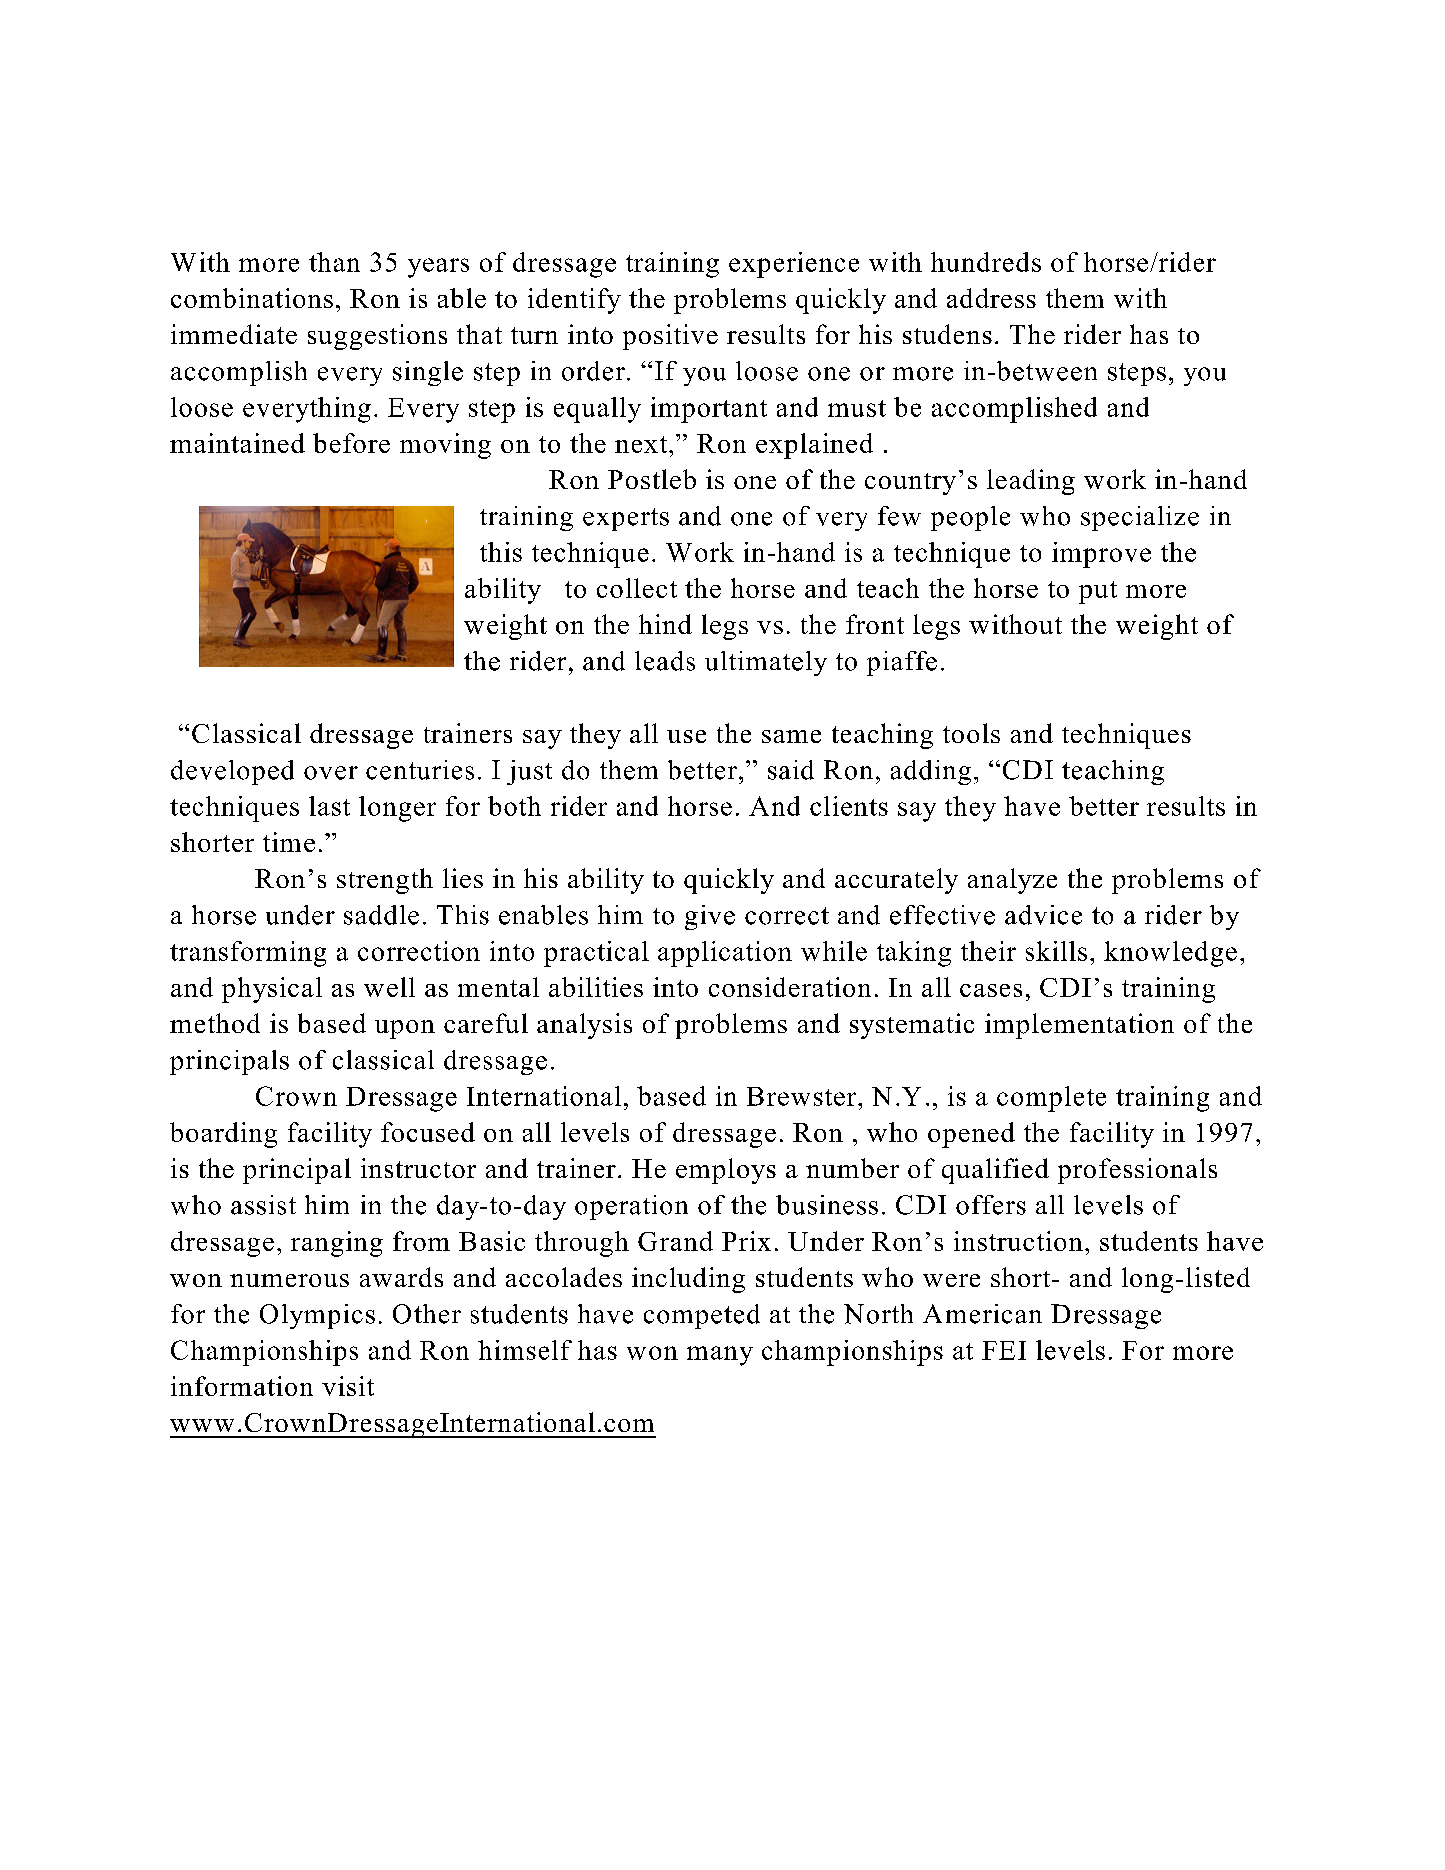 The height and width of the screenshot is (1870, 1445). Describe the element at coordinates (720, 1356) in the screenshot. I see `many` at that location.
